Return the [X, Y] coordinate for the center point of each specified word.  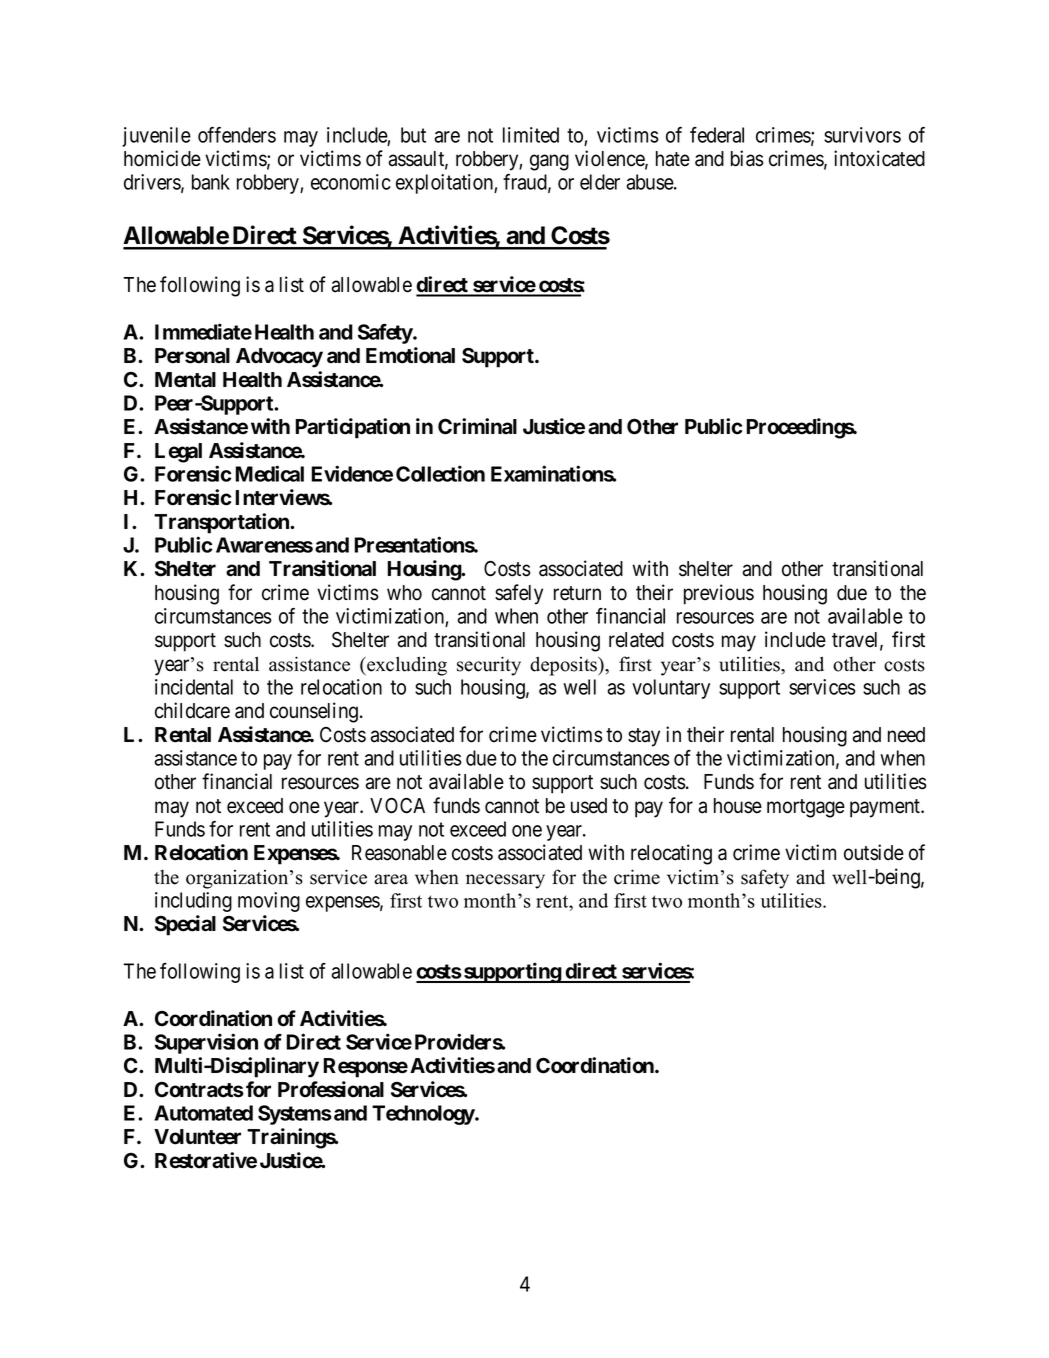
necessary [505, 881]
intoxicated [879, 158]
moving [269, 902]
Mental [185, 380]
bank [211, 182]
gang [549, 162]
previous [719, 594]
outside [874, 852]
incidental [194, 687]
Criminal [477, 426]
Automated [203, 1113]
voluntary [671, 689]
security [489, 666]
